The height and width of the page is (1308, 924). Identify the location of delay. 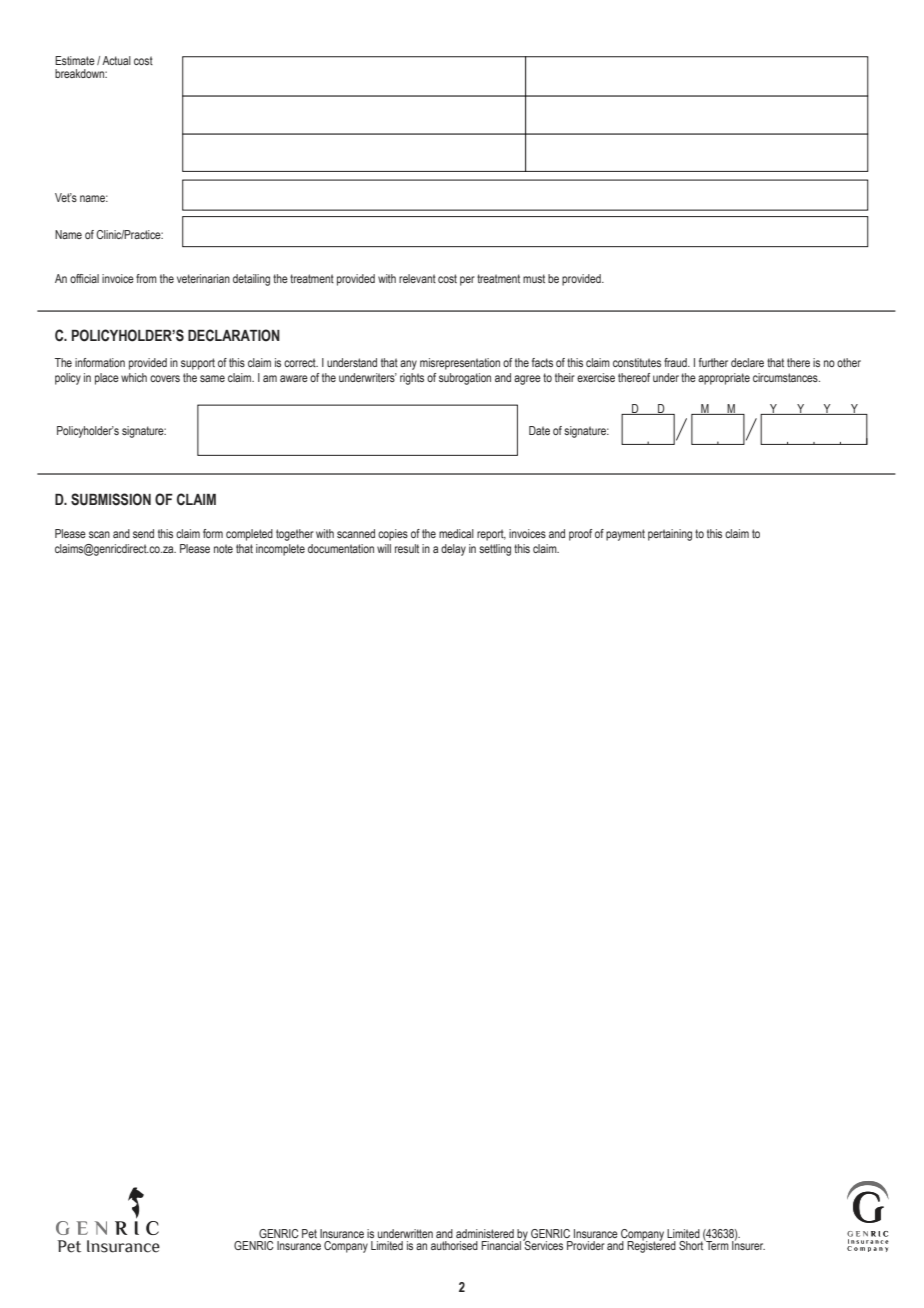
(453, 550).
